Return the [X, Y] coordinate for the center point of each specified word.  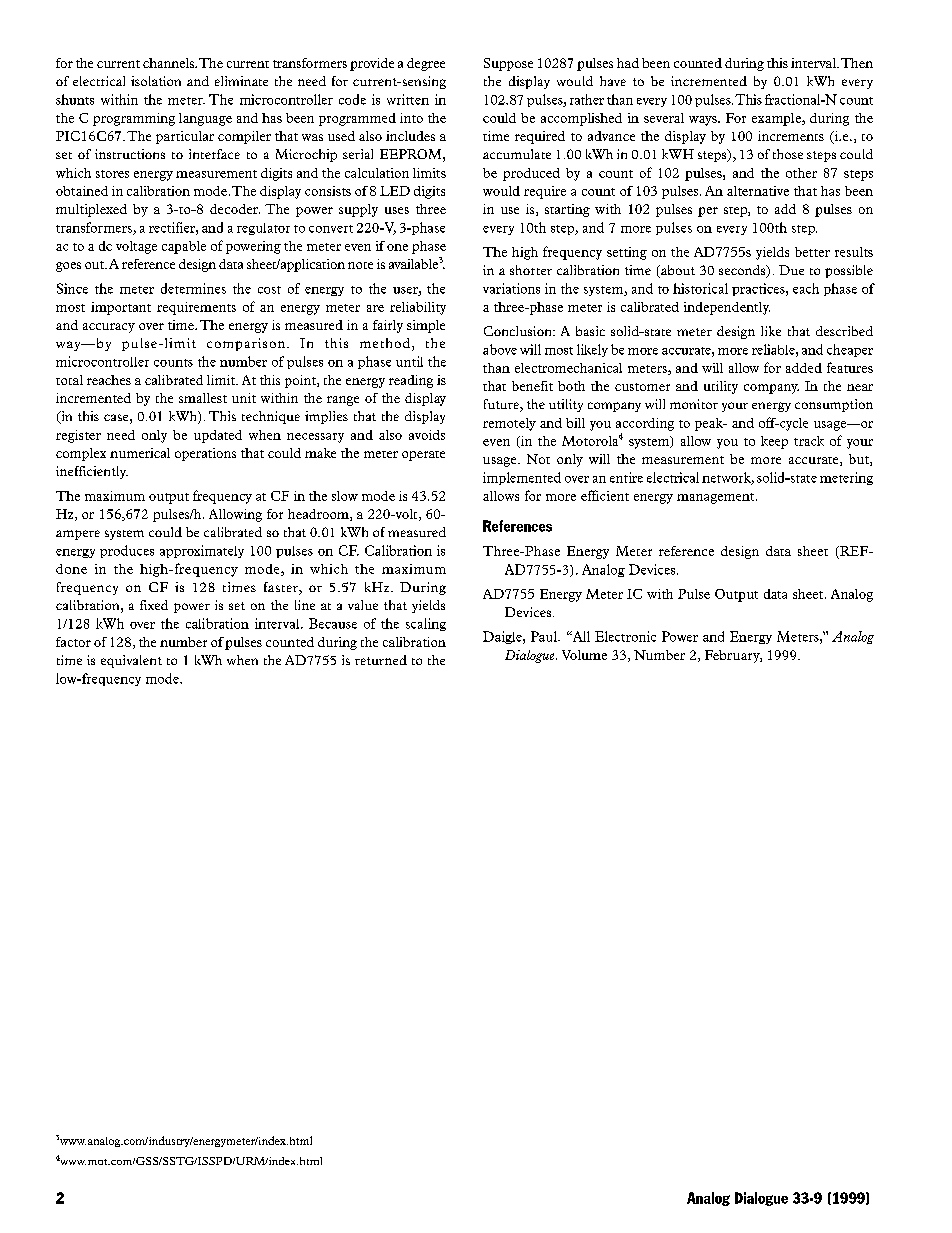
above [500, 349]
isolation [156, 81]
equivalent [131, 661]
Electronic [625, 636]
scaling [426, 624]
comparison [246, 344]
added [804, 368]
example [777, 119]
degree [426, 64]
